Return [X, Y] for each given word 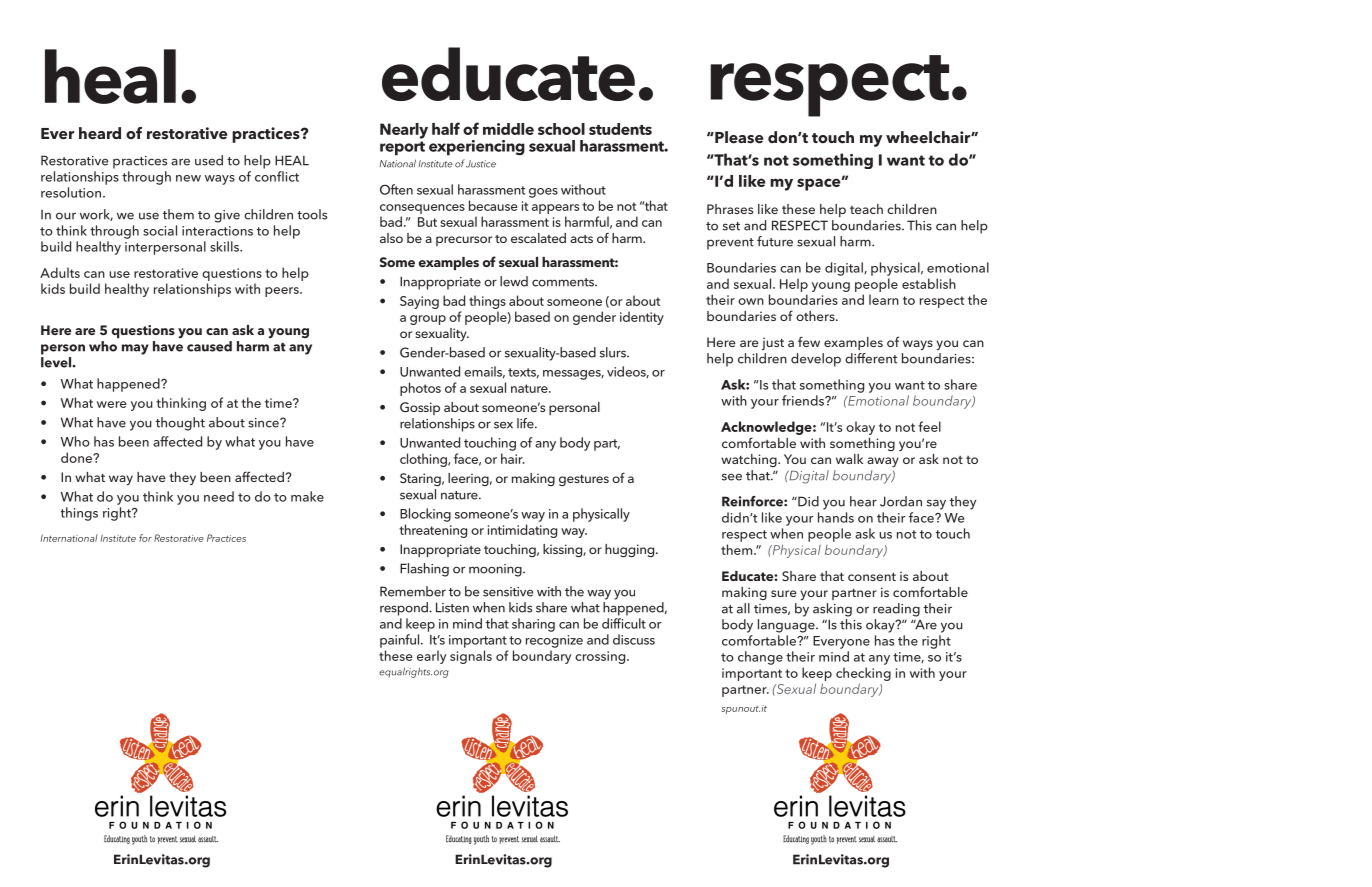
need [219, 496]
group [428, 320]
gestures [584, 480]
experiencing [477, 148]
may [135, 349]
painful [401, 641]
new [188, 178]
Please [738, 137]
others [816, 316]
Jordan [901, 501]
